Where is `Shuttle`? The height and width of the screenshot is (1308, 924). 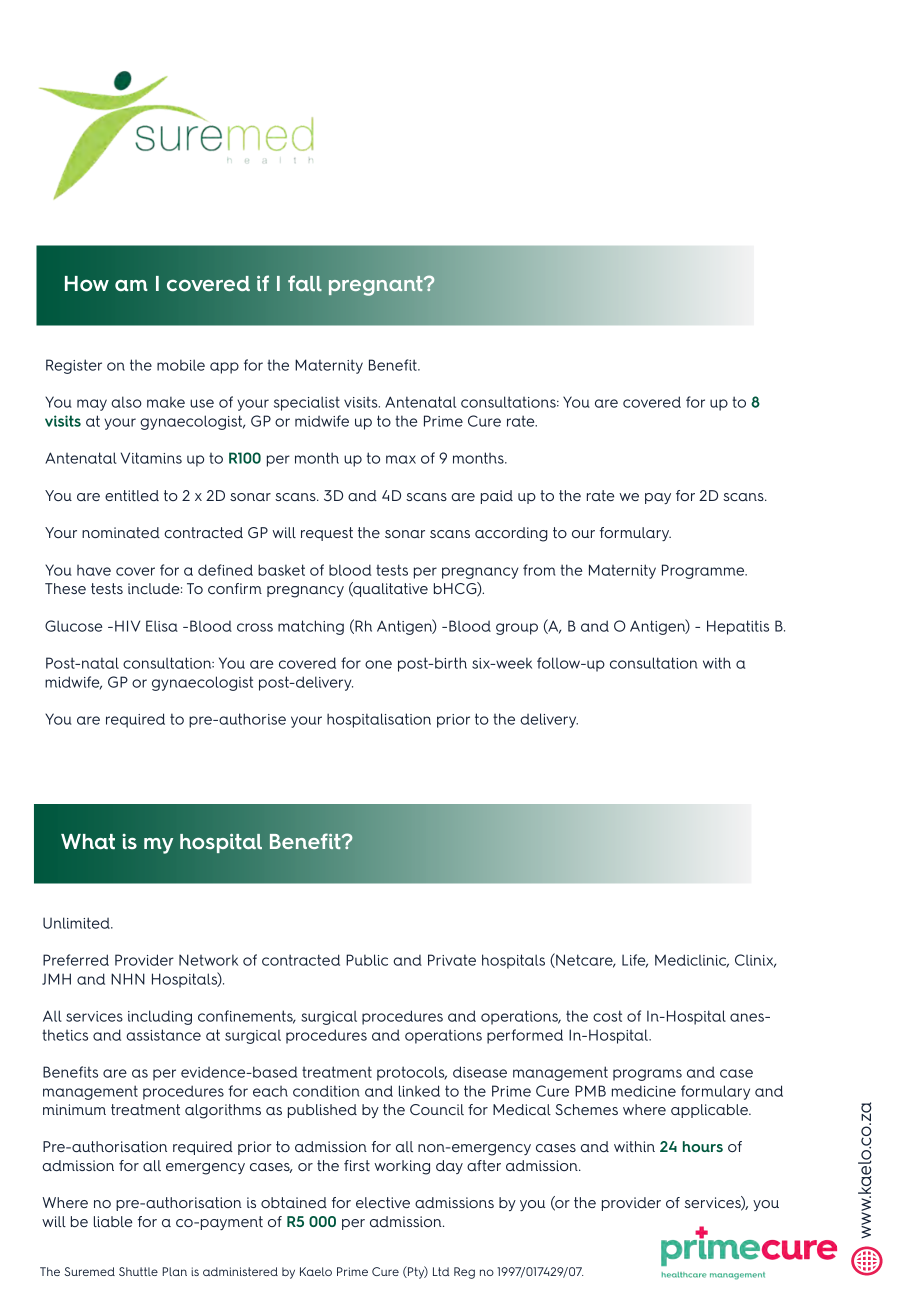
Shuttle is located at coordinates (138, 1271).
